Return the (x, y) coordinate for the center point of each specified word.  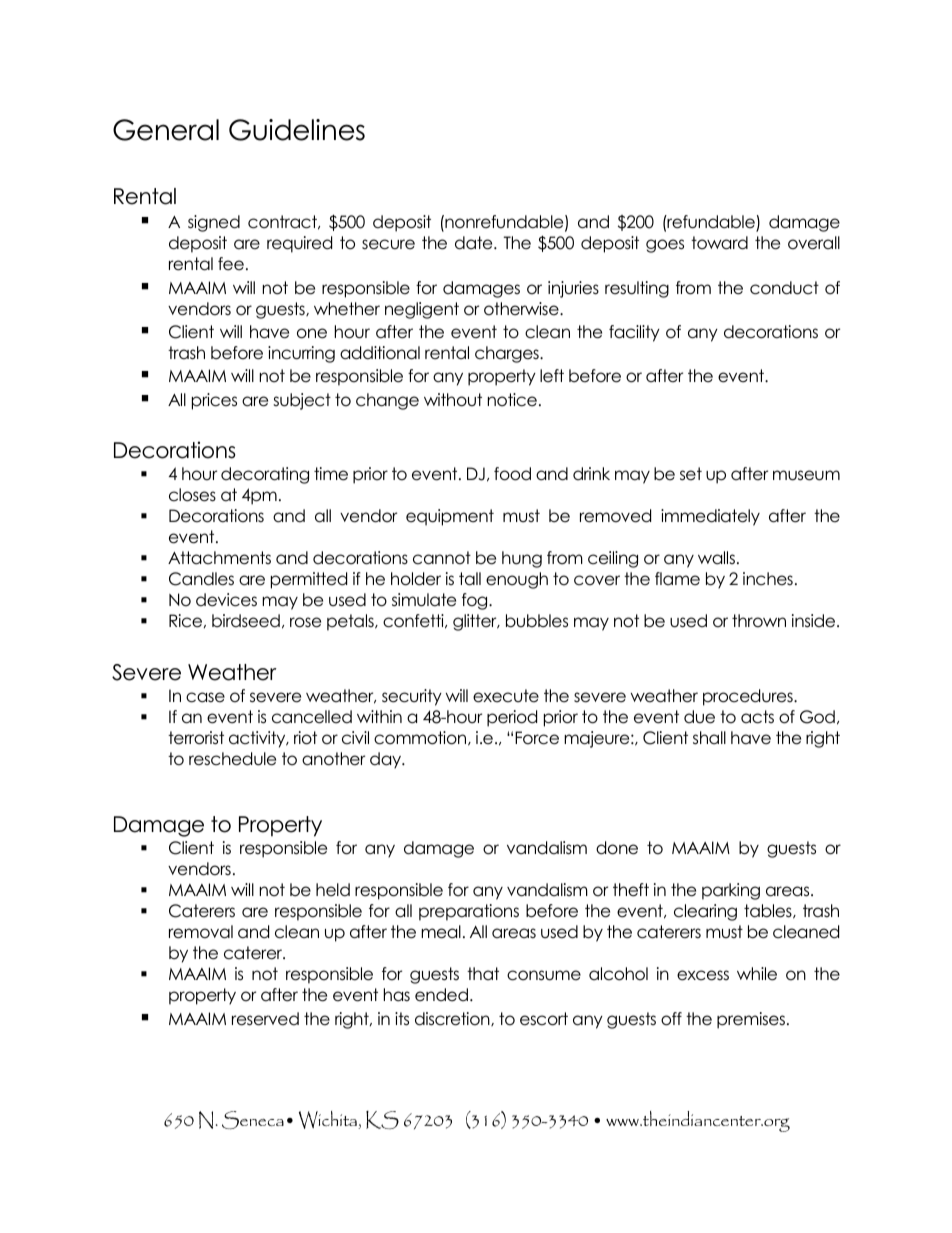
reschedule (232, 759)
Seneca (253, 1120)
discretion (453, 1019)
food (512, 474)
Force (537, 738)
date (475, 243)
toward (719, 243)
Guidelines (297, 130)
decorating (265, 475)
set (691, 474)
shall (709, 738)
